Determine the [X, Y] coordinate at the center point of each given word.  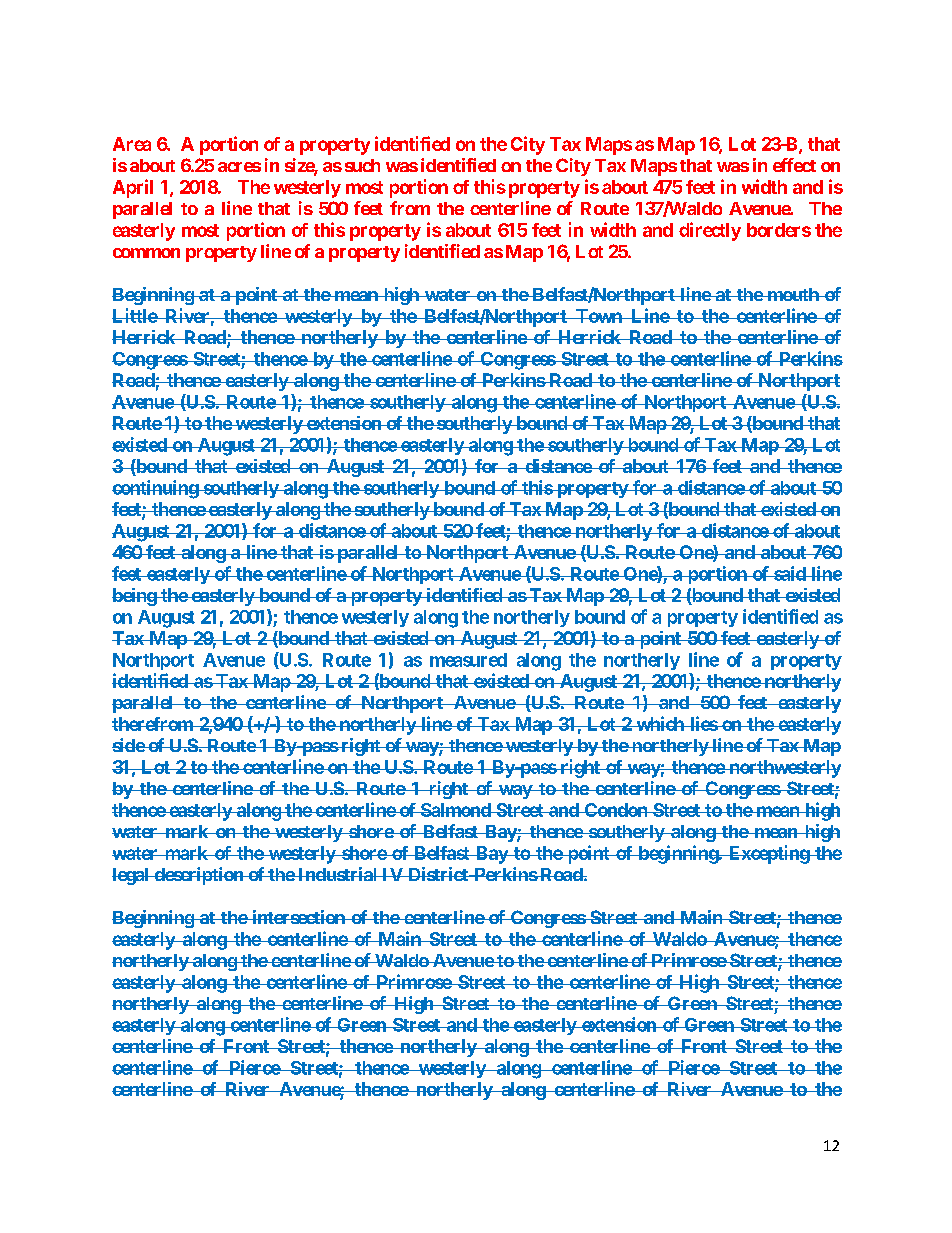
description [198, 876]
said [790, 573]
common [146, 253]
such [362, 165]
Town [599, 316]
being [135, 597]
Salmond [455, 810]
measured [468, 660]
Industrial [337, 874]
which [660, 723]
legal [131, 876]
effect [794, 165]
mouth [793, 294]
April [133, 188]
